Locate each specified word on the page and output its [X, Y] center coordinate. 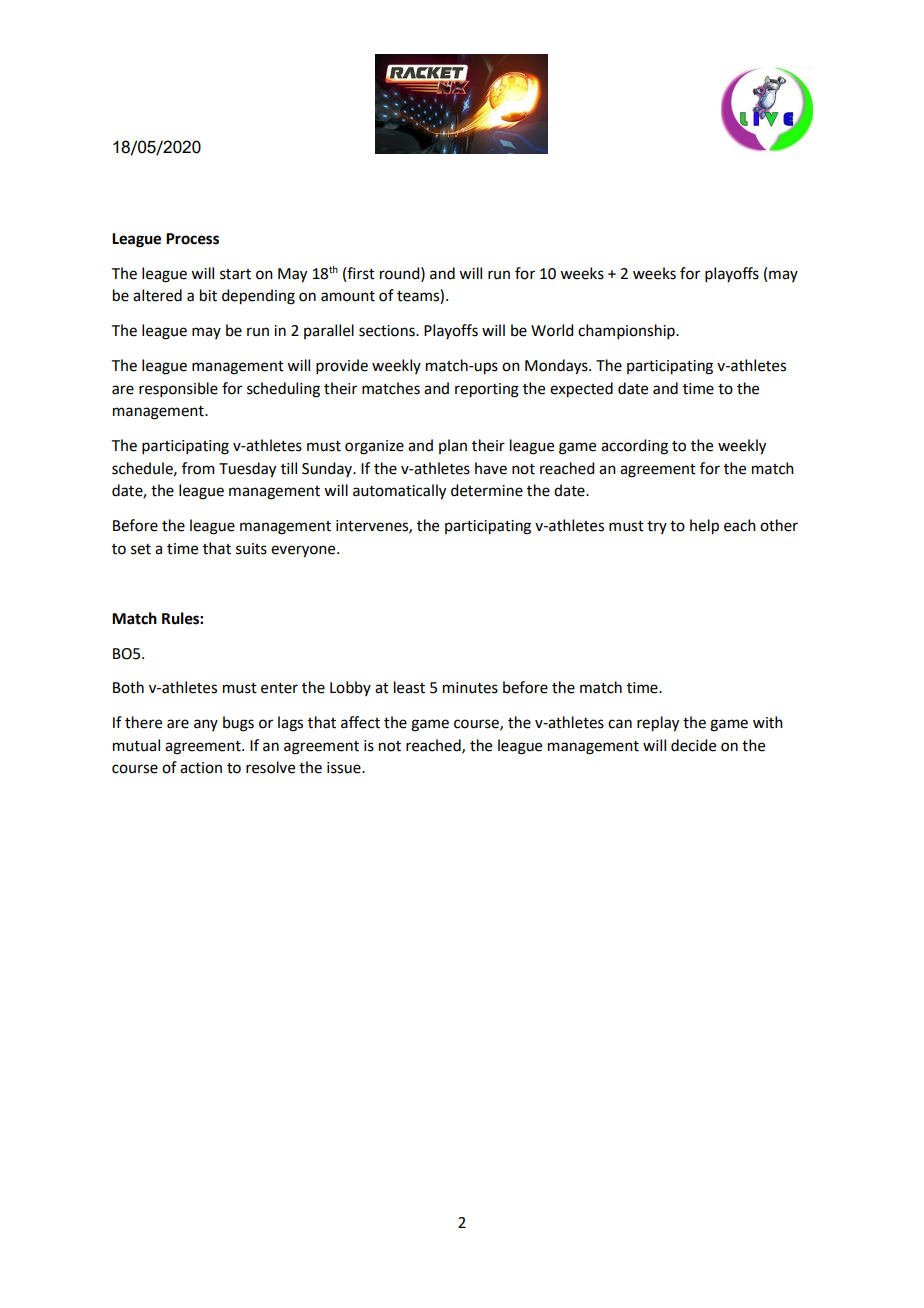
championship [627, 331]
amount [348, 296]
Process [192, 239]
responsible [178, 389]
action [201, 768]
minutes [470, 688]
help [704, 527]
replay [658, 724]
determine [487, 490]
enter [279, 688]
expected [581, 390]
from [198, 468]
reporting [487, 390]
